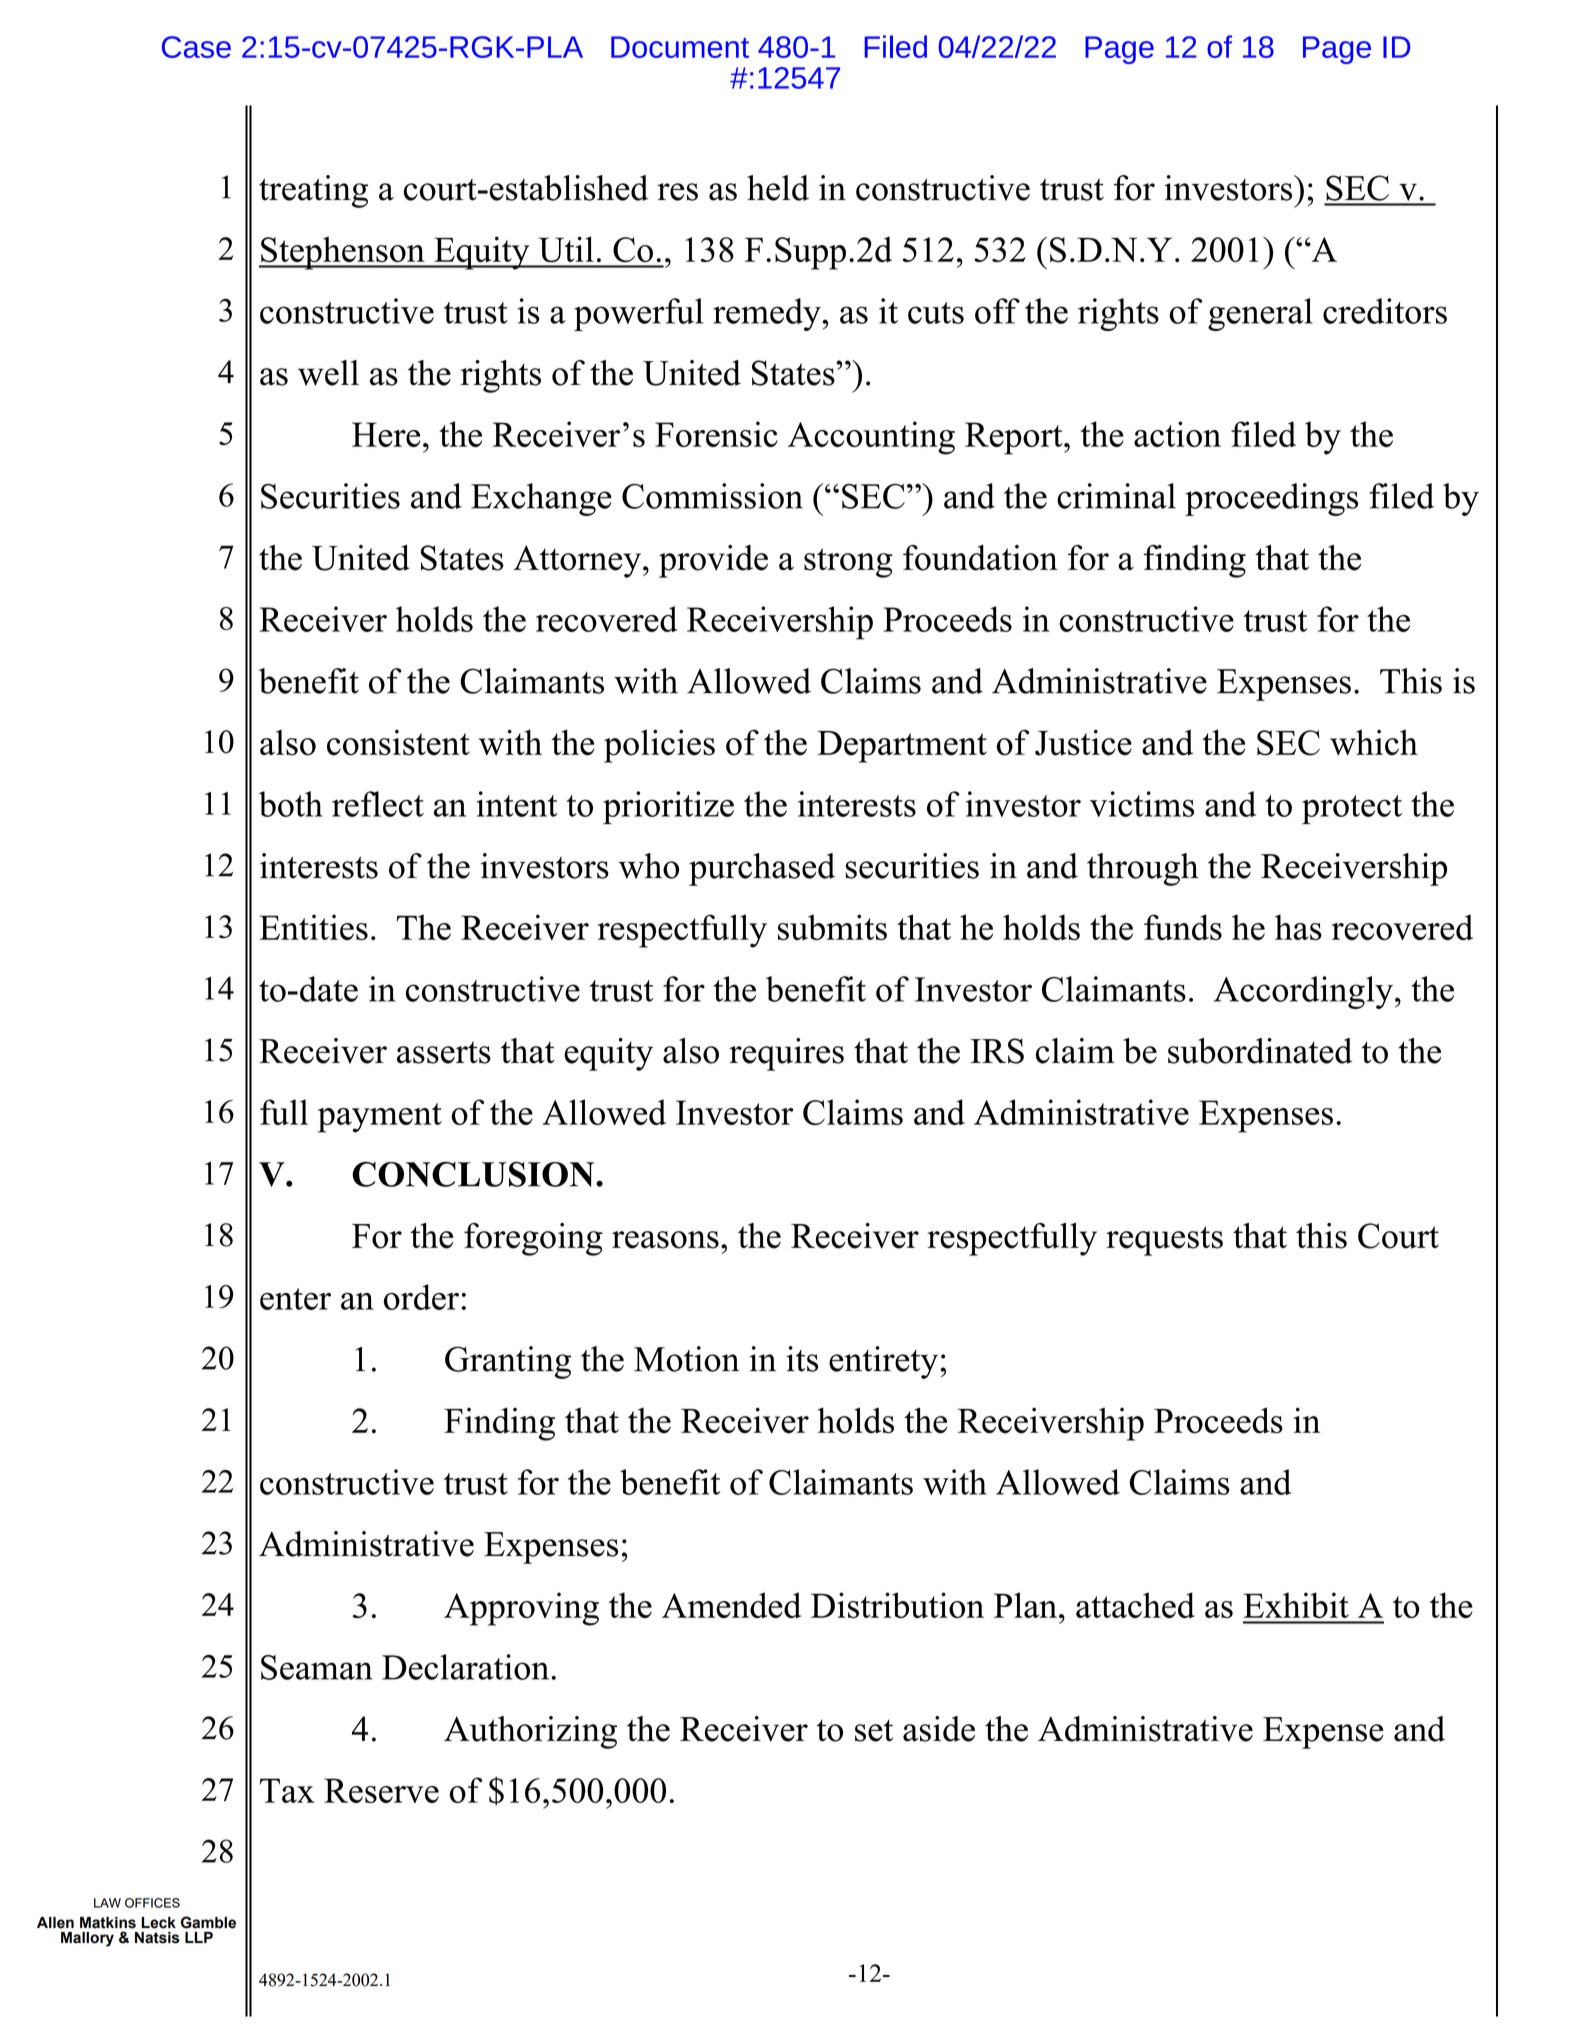 This screenshot has height=2034, width=1572. What do you see at coordinates (874, 1730) in the screenshot?
I see `set` at bounding box center [874, 1730].
